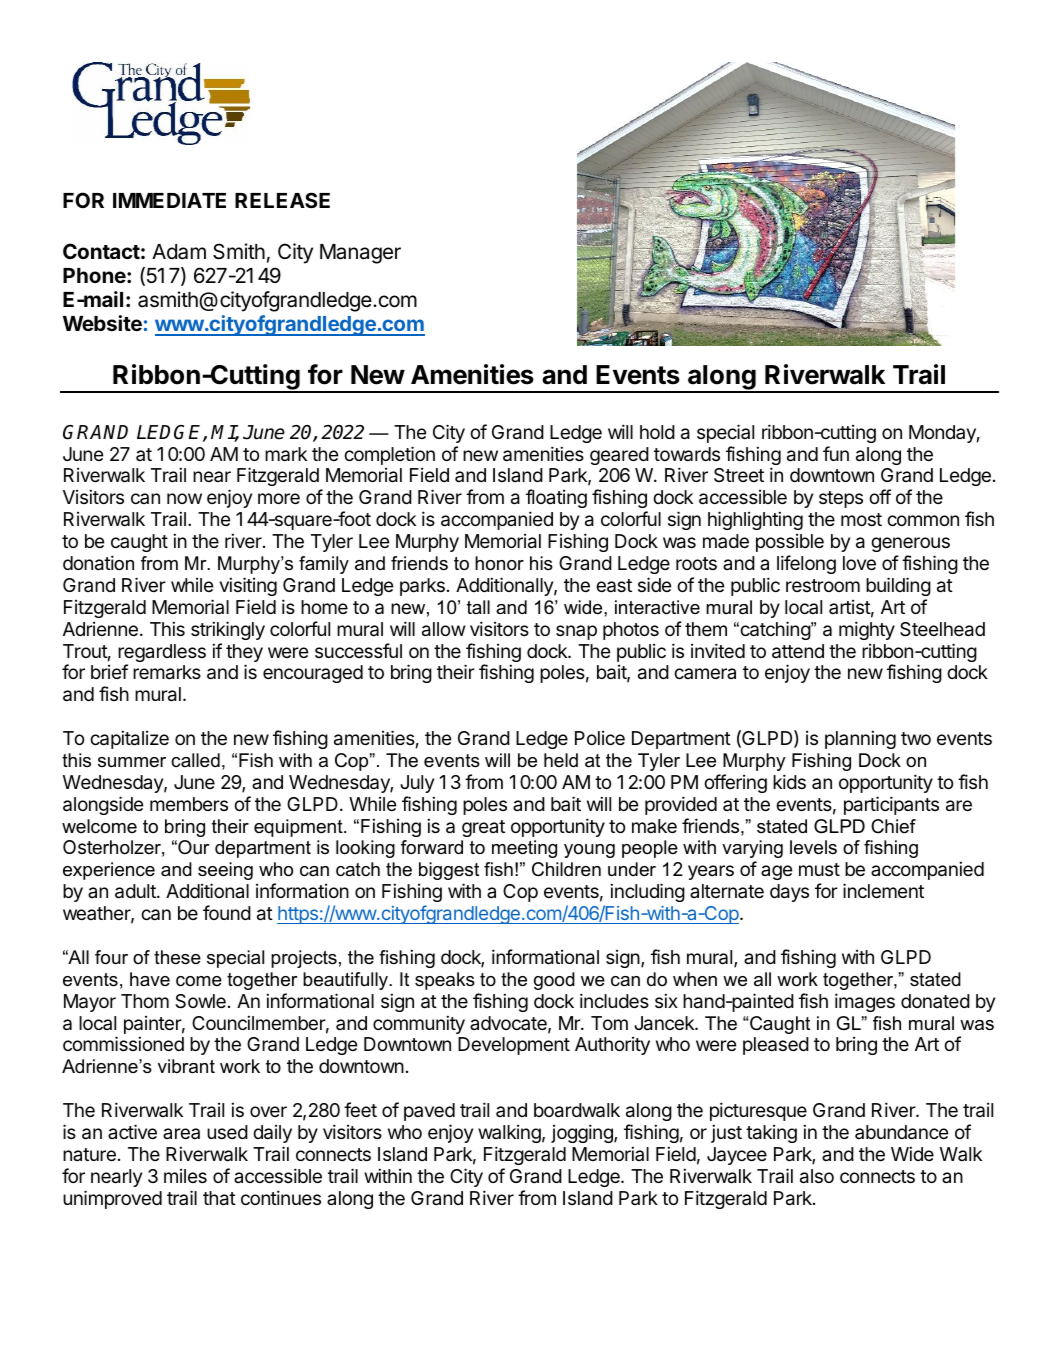 This image has height=1370, width=1059. Describe the element at coordinates (600, 738) in the image. I see `Police` at that location.
